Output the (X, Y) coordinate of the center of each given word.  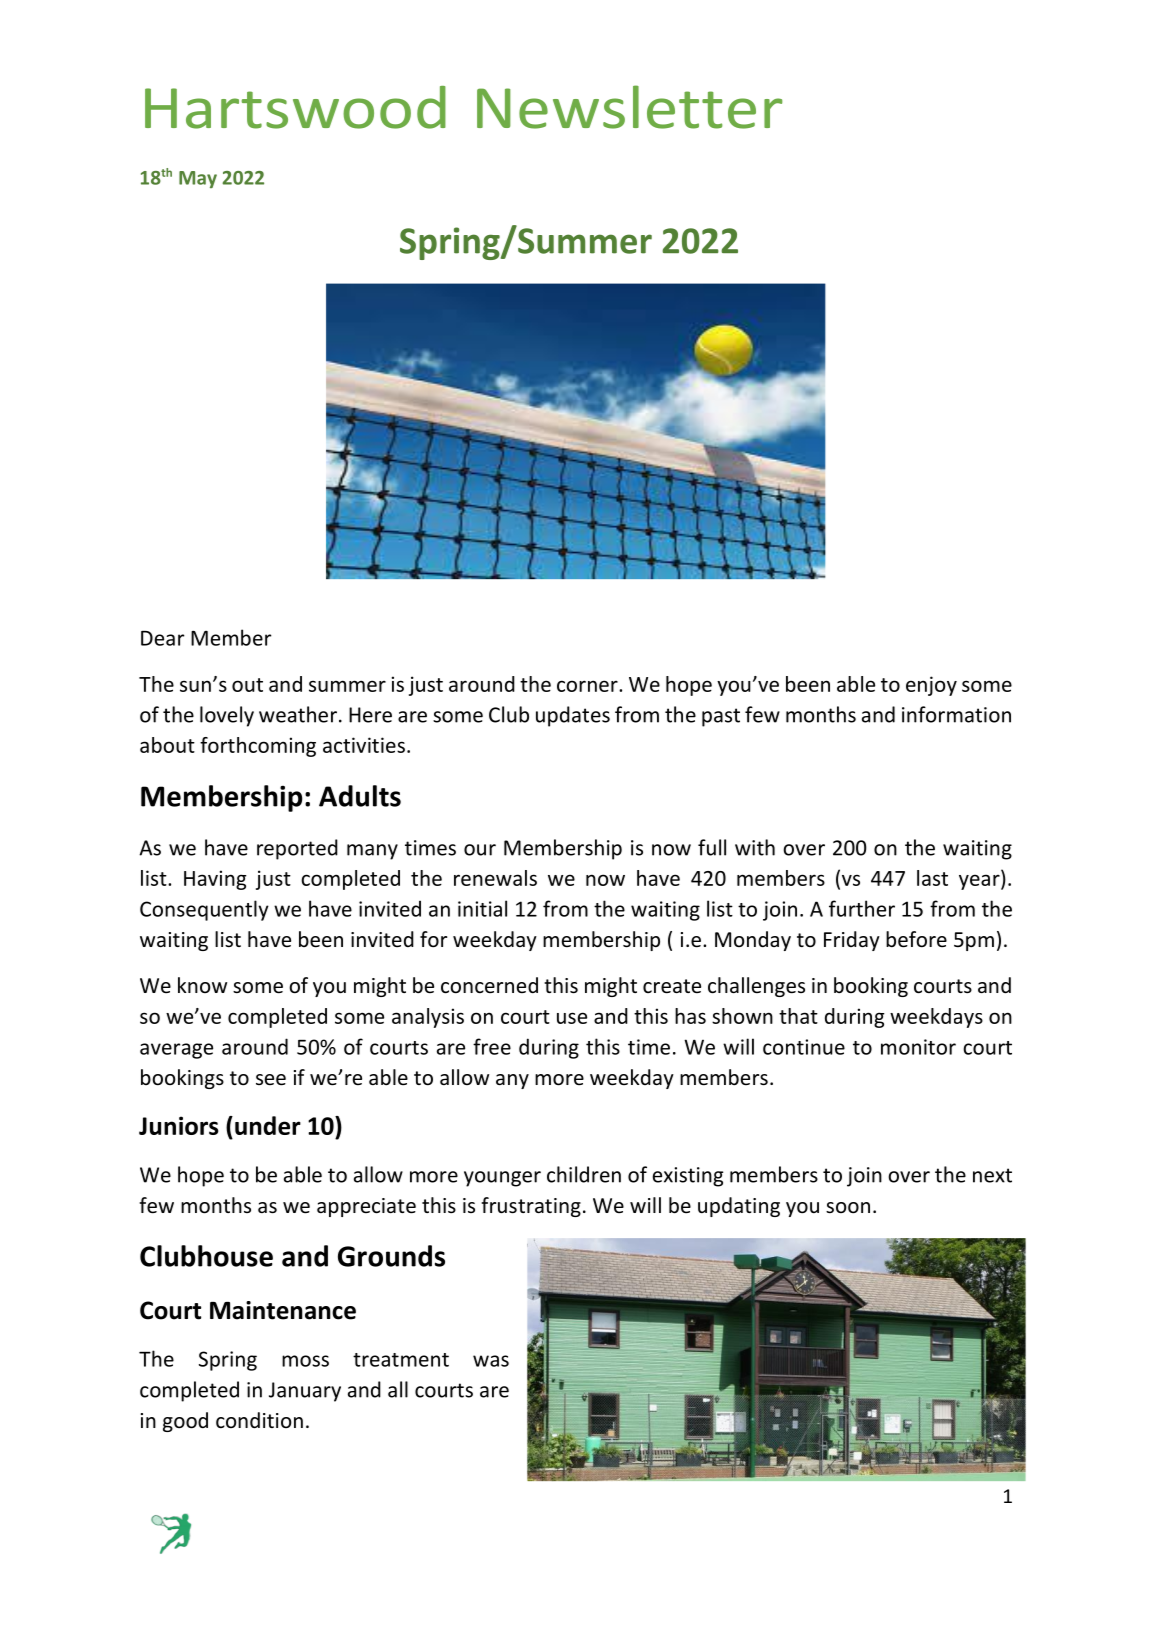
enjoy (931, 686)
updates (573, 716)
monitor (918, 1047)
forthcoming (258, 747)
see (271, 1080)
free (492, 1046)
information (956, 714)
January (305, 1392)
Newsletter (629, 107)
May (198, 179)
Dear (162, 638)
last (932, 878)
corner (588, 686)
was (491, 1361)
